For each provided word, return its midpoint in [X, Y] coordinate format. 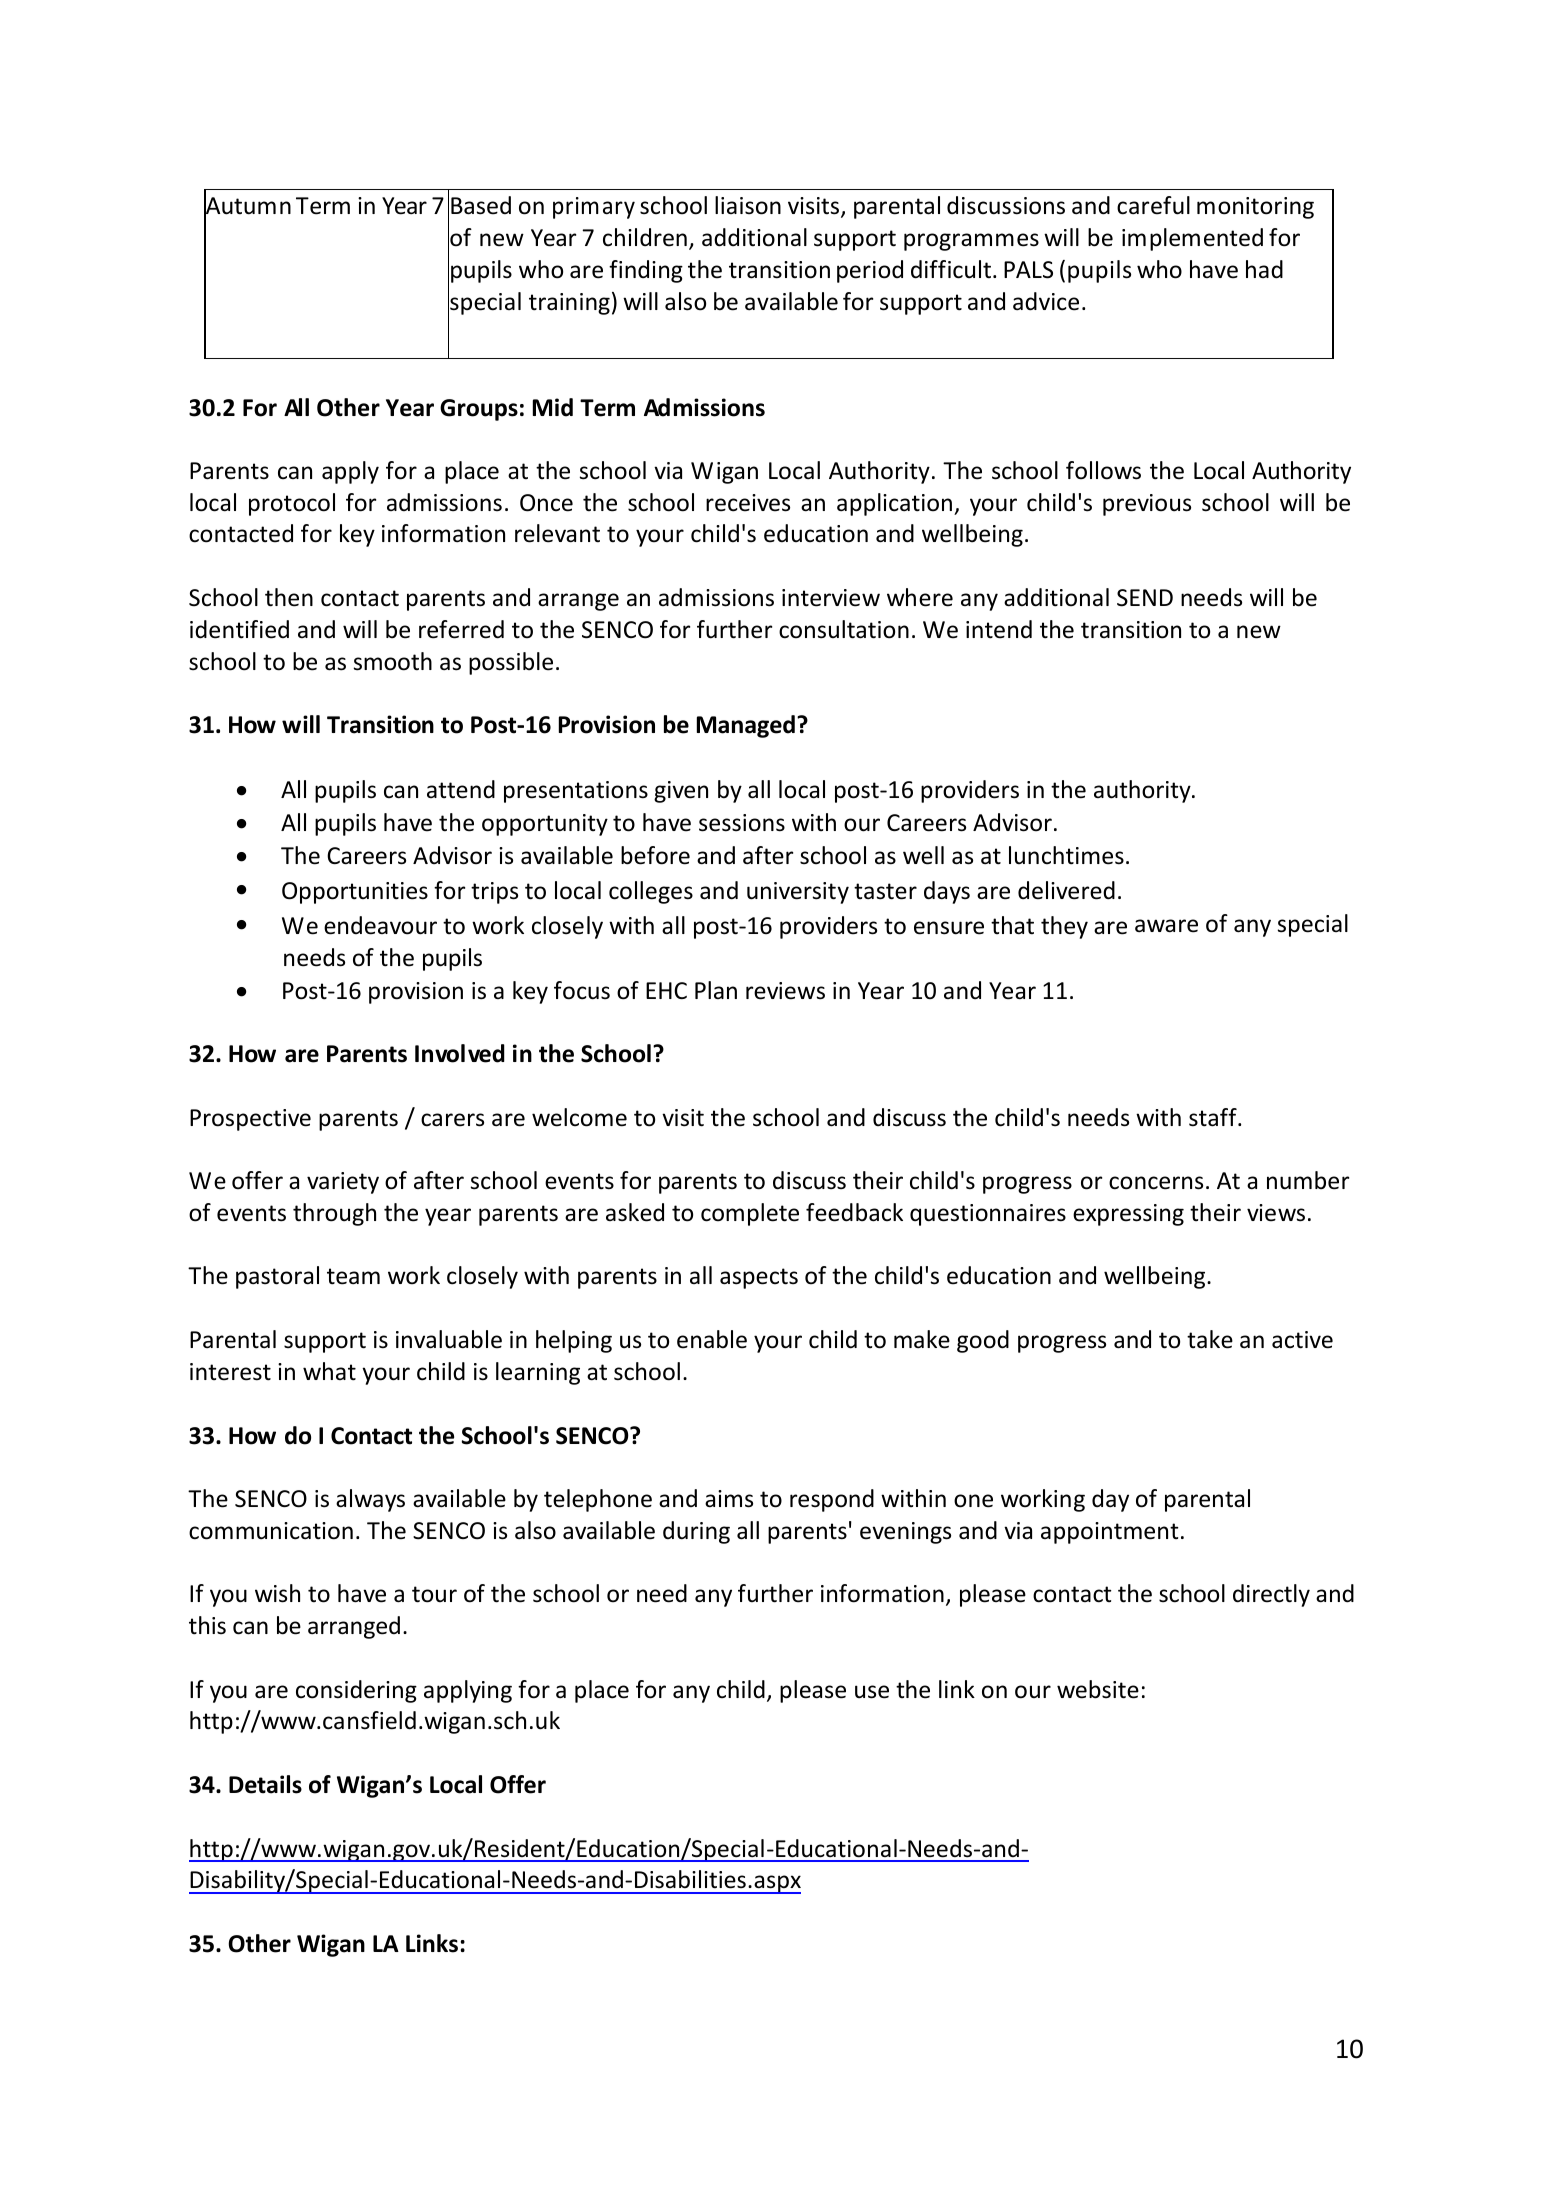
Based [481, 205]
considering [356, 1691]
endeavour [380, 925]
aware [1166, 926]
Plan [716, 990]
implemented [1192, 239]
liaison [748, 205]
